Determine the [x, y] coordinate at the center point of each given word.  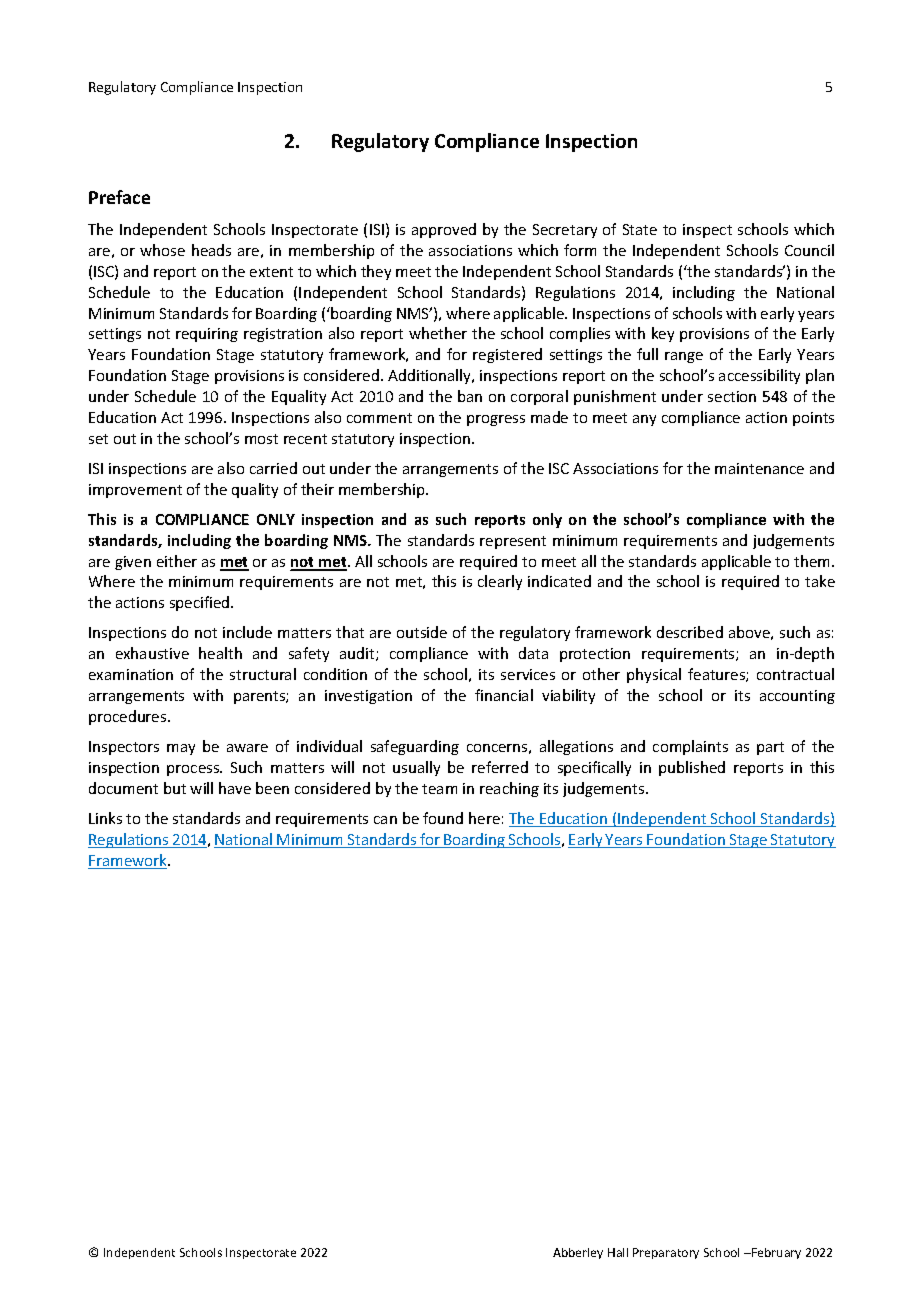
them [811, 561]
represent [513, 542]
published [692, 768]
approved [444, 230]
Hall [618, 1252]
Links [105, 818]
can [385, 820]
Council [809, 250]
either [177, 561]
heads [211, 250]
